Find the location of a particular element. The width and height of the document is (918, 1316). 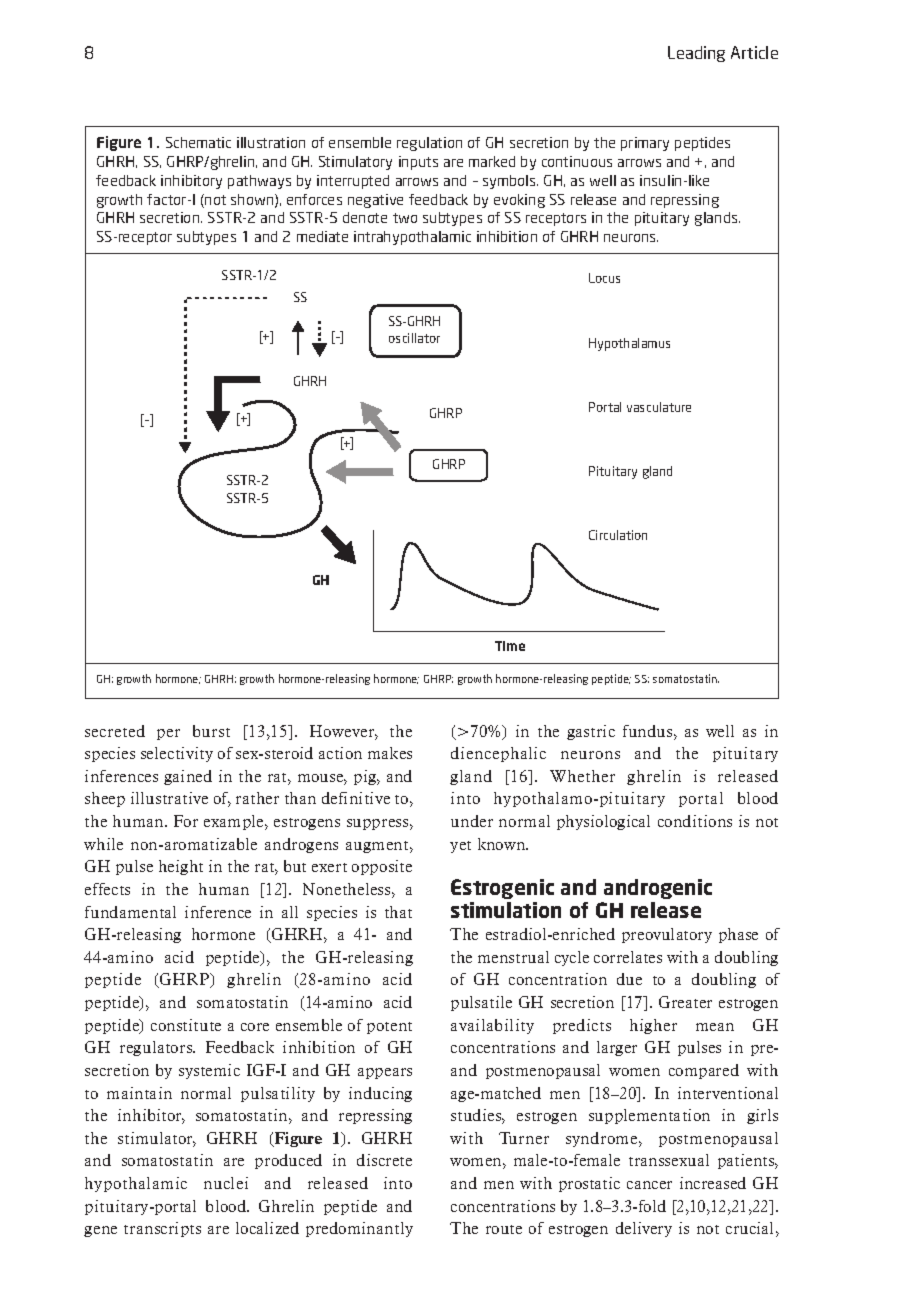

transcripts is located at coordinates (162, 1229).
